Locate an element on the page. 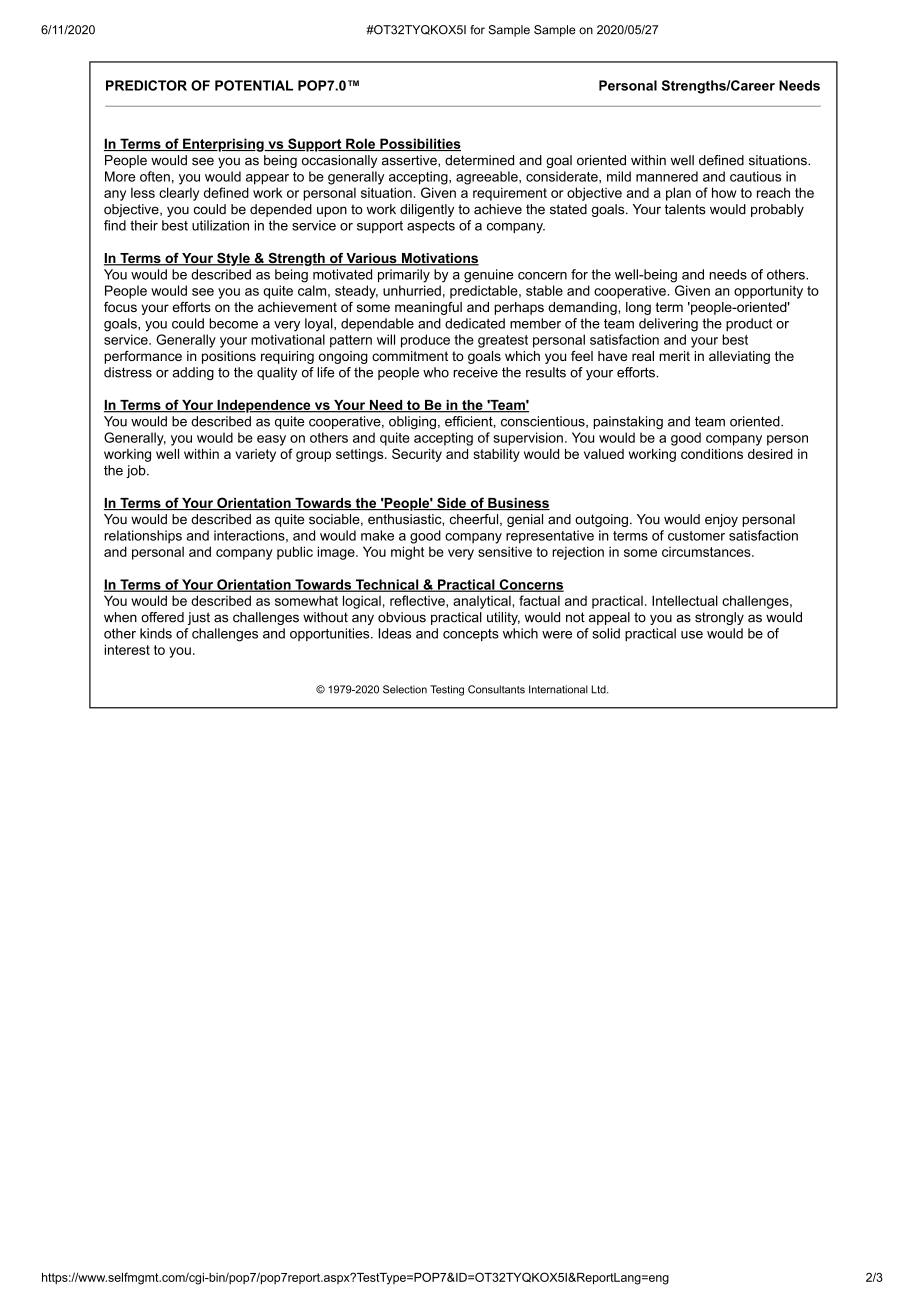 The width and height of the page is (924, 1308). conditions is located at coordinates (712, 454).
